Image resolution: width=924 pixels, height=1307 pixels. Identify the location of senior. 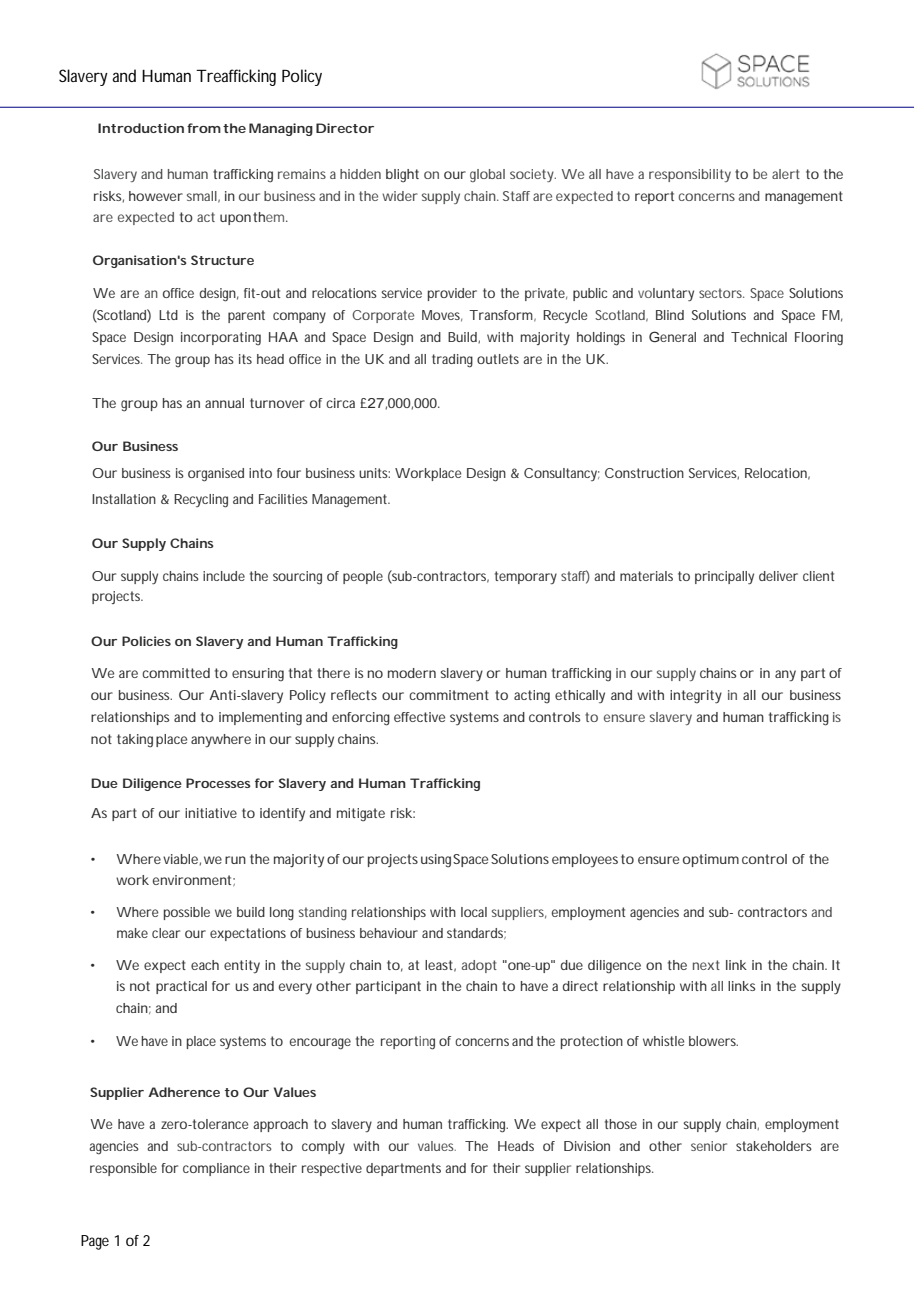
(709, 1146).
